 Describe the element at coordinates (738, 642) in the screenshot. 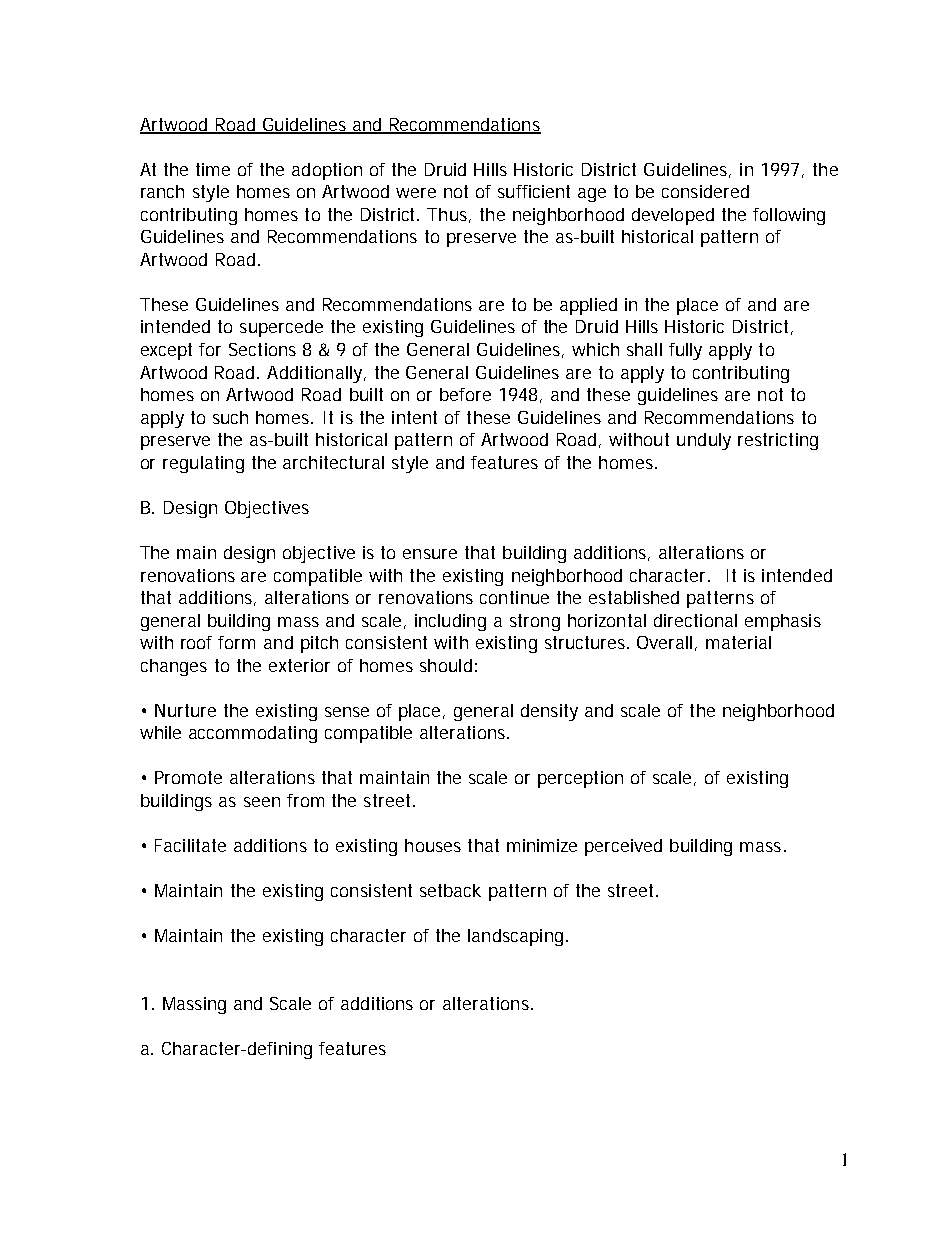

I see `material` at that location.
